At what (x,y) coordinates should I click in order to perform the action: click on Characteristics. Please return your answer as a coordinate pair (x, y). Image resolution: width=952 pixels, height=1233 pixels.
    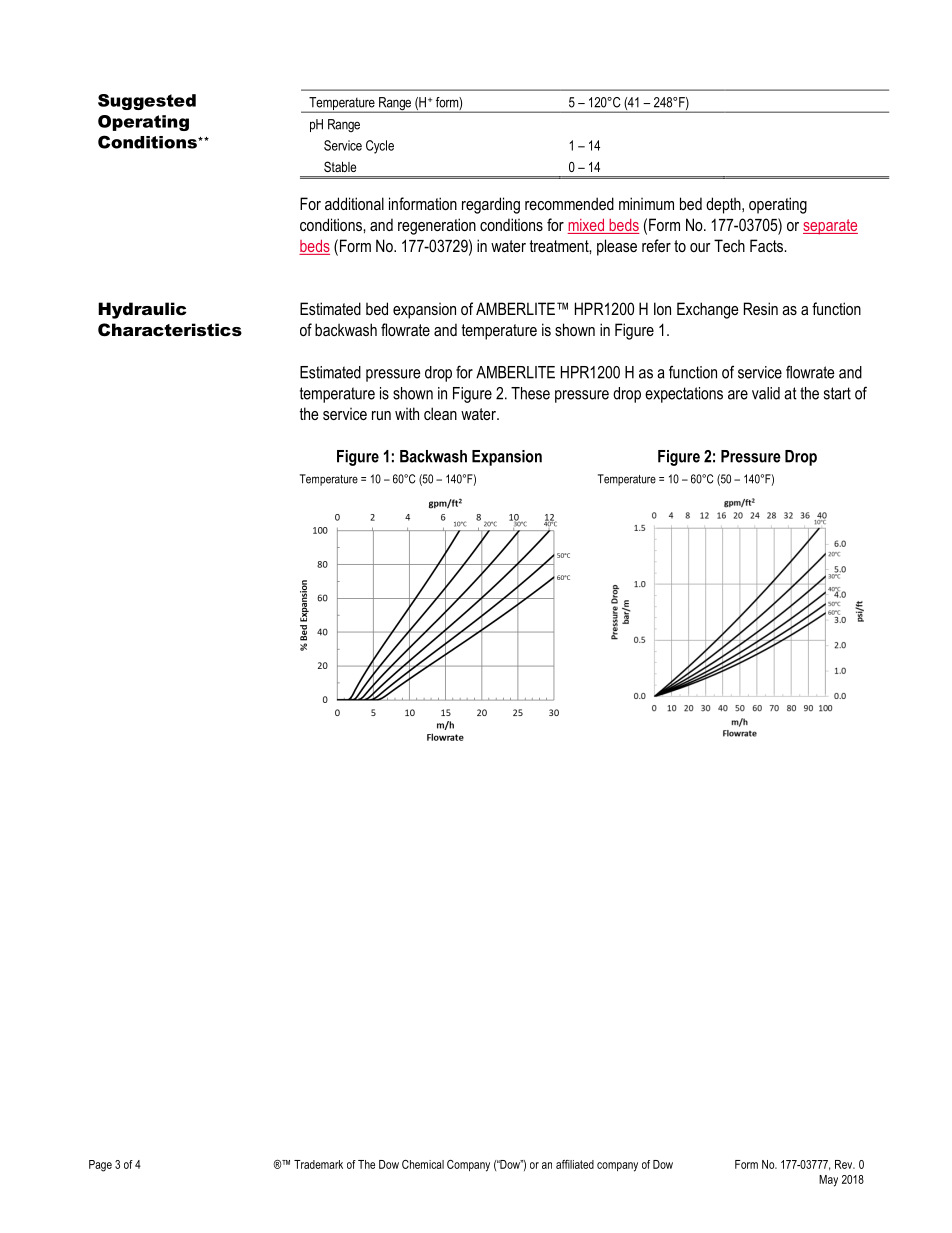
    Looking at the image, I should click on (170, 330).
